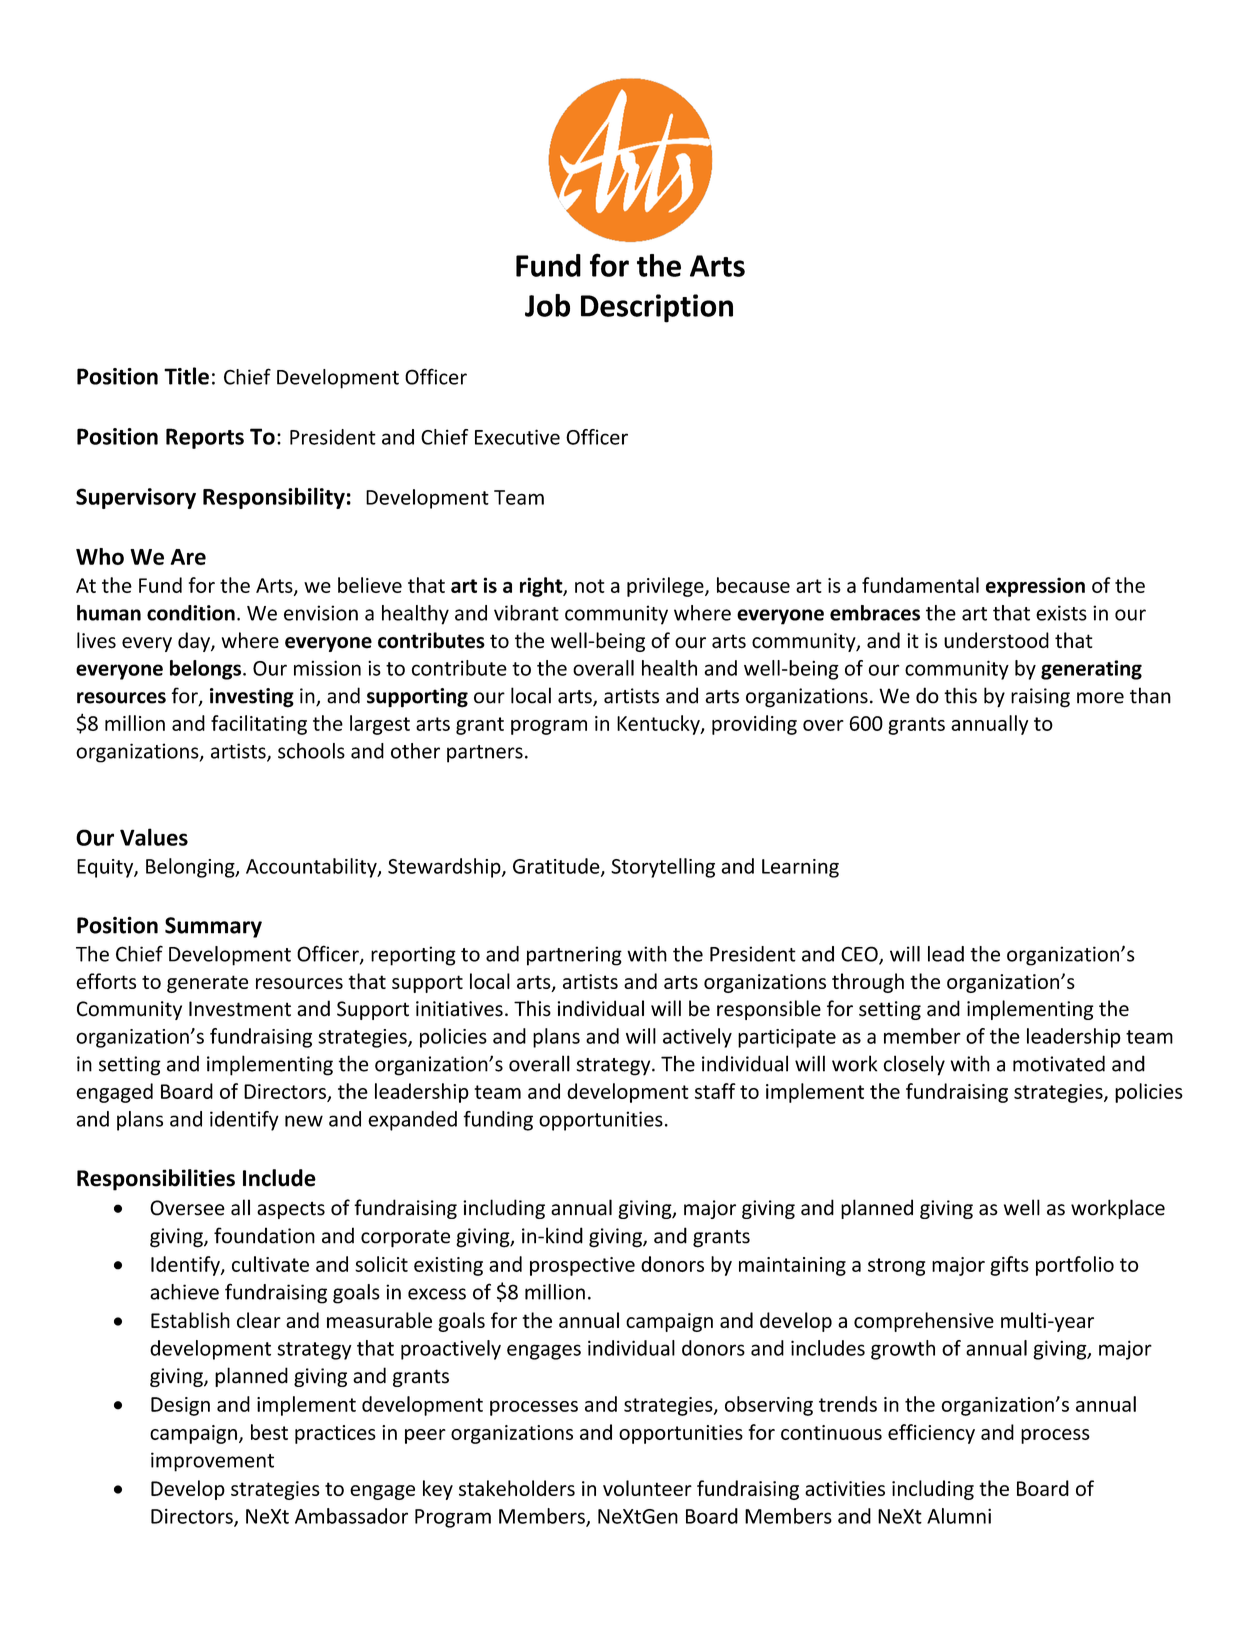  I want to click on facilitating, so click(259, 725).
